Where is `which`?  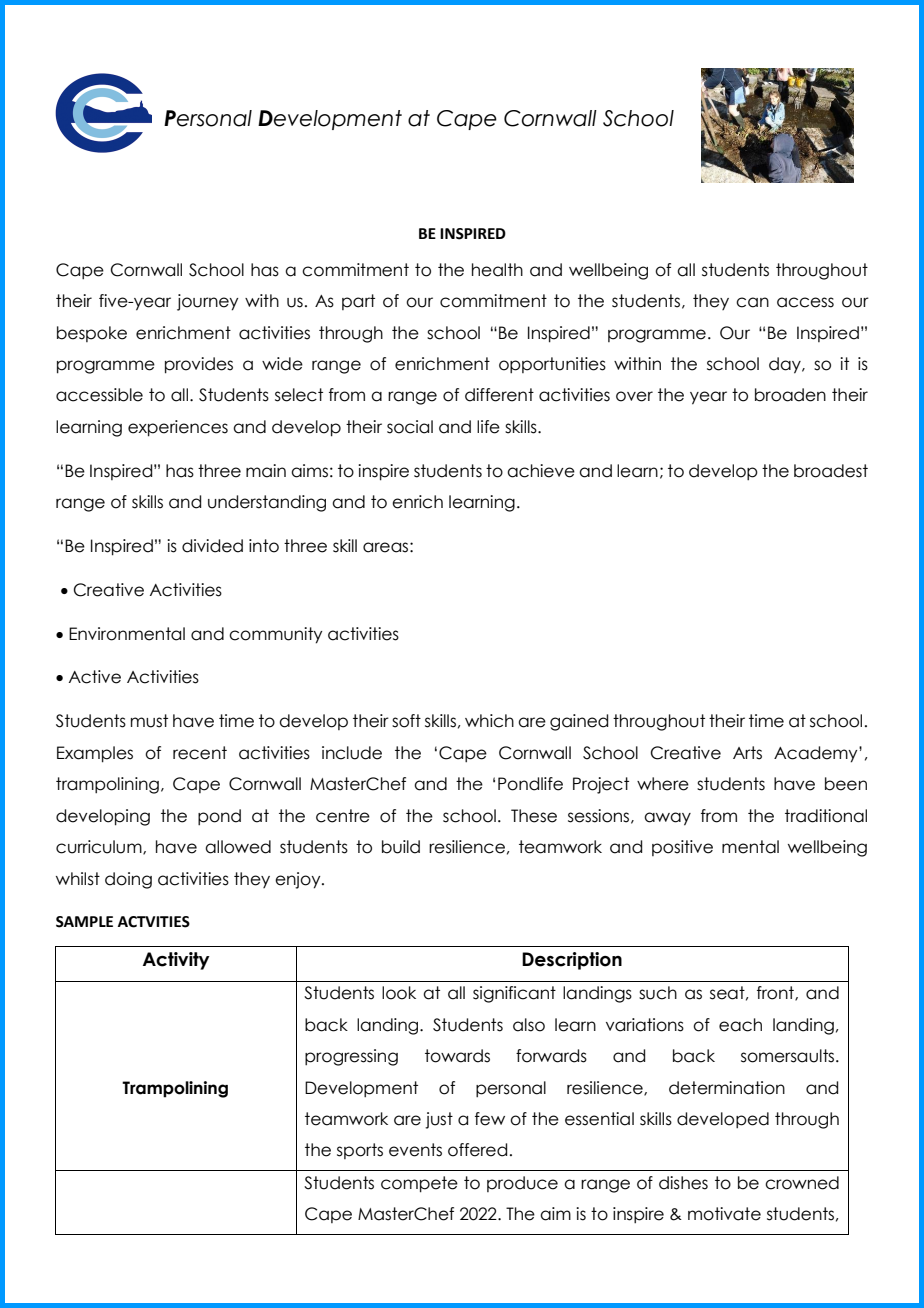
which is located at coordinates (489, 721).
